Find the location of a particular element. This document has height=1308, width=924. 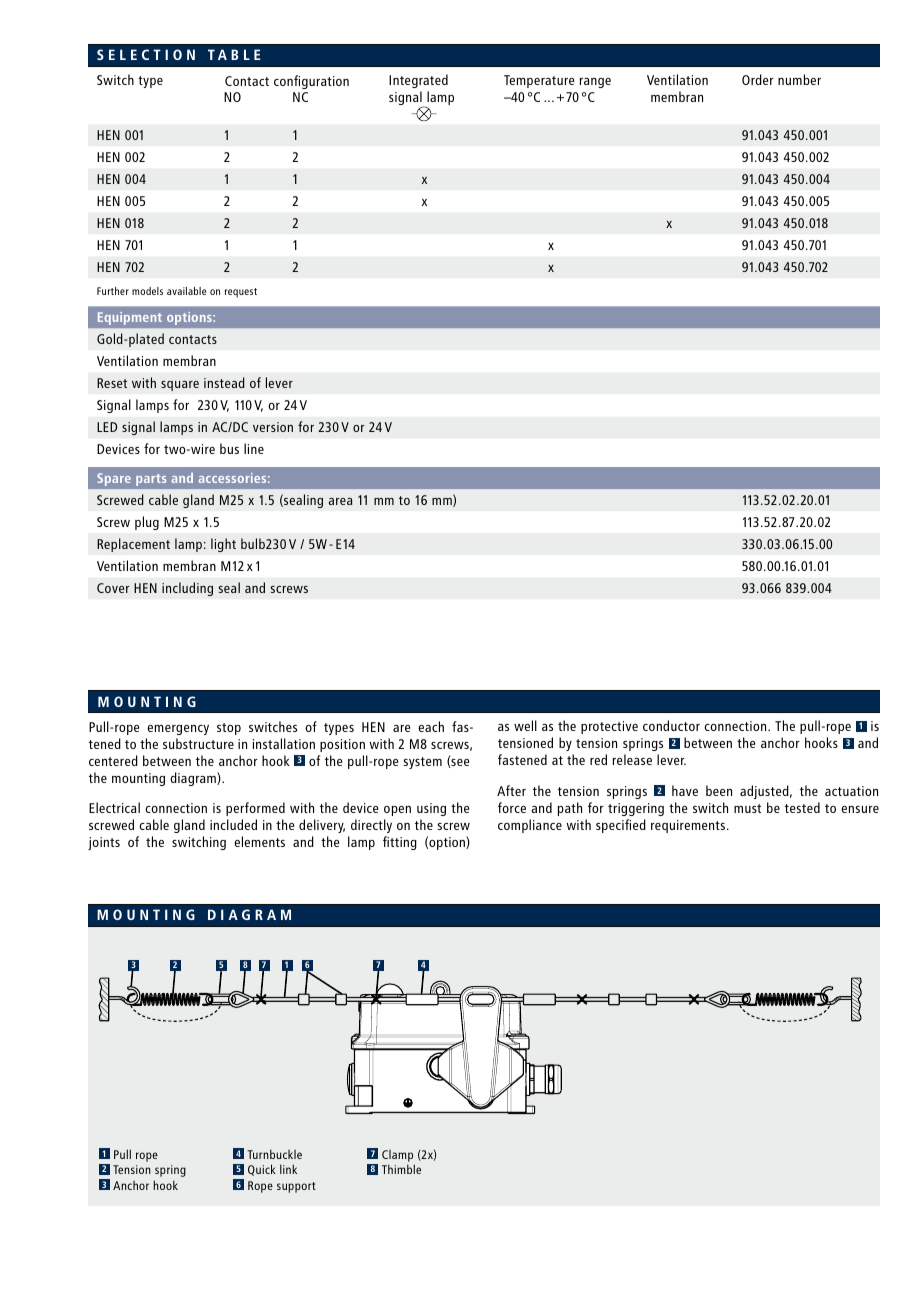

number is located at coordinates (799, 79).
